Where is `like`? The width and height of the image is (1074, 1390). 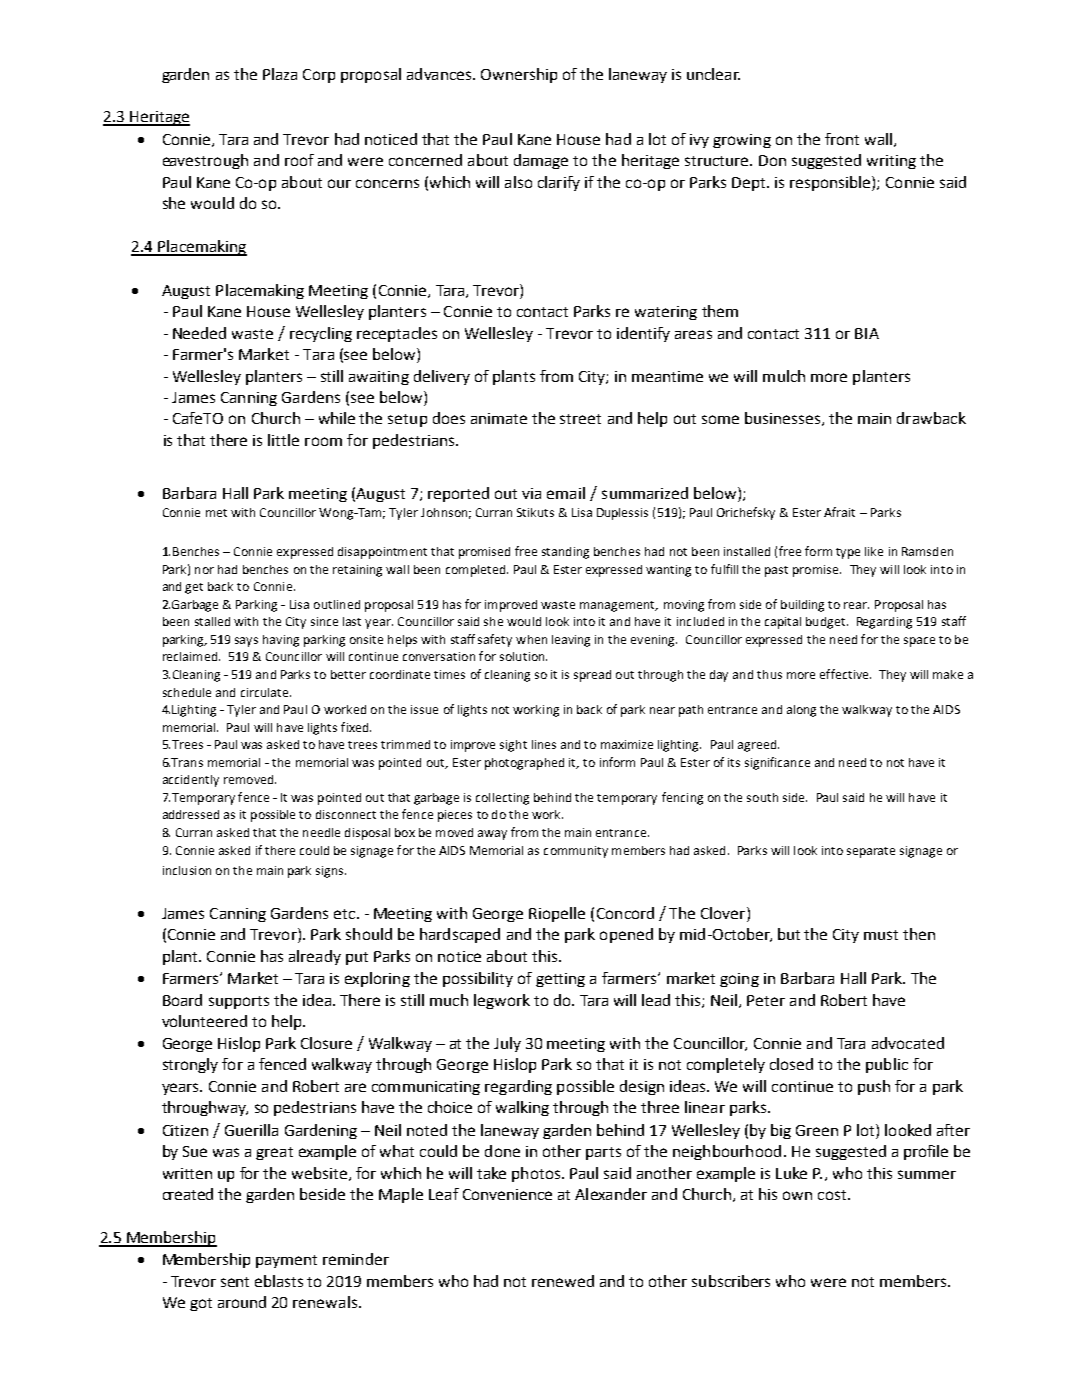
like is located at coordinates (874, 551).
